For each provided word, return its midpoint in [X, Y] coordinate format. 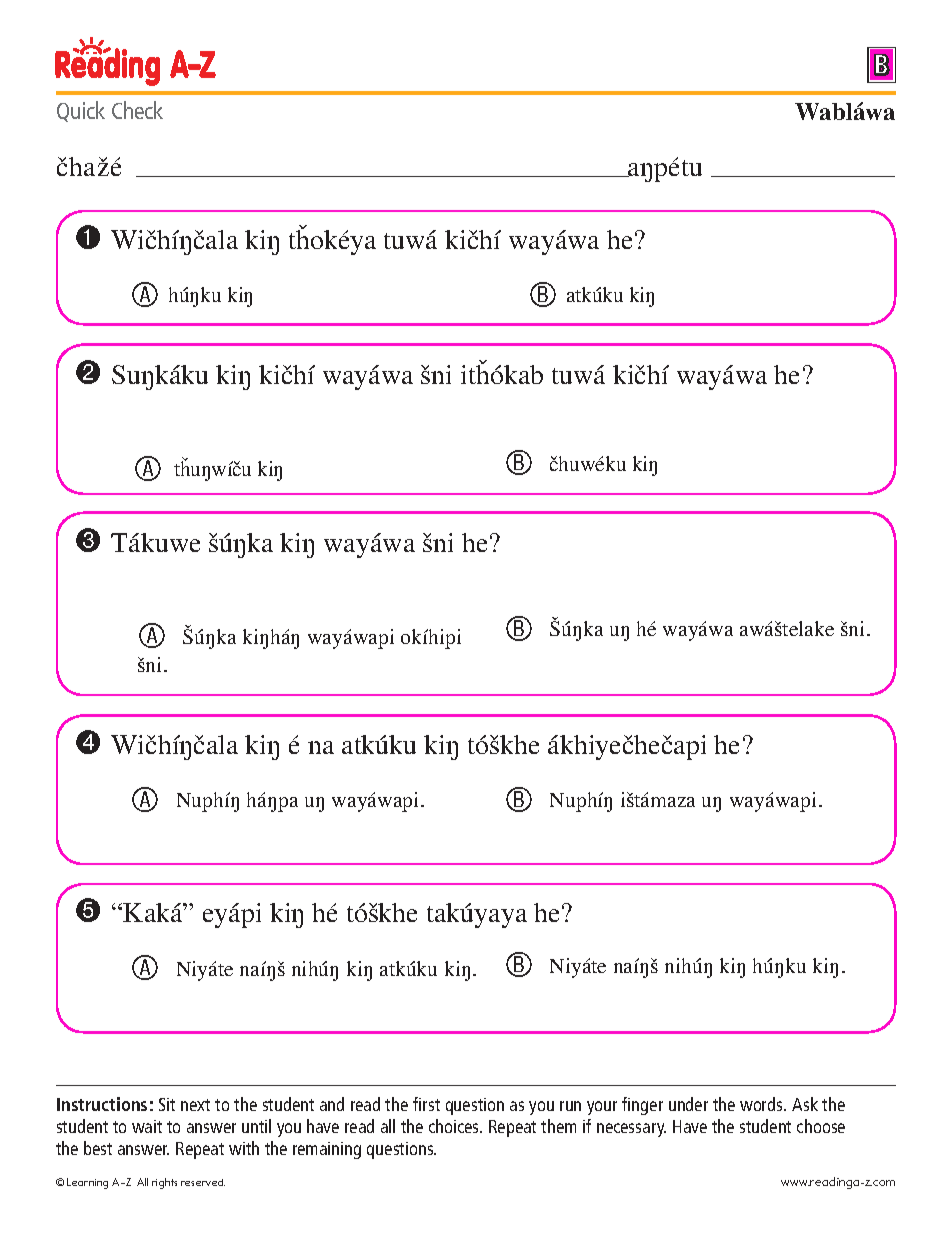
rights [164, 1183]
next [195, 1105]
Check [137, 110]
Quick [81, 111]
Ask [805, 1104]
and [332, 1104]
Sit [167, 1104]
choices [455, 1126]
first [426, 1104]
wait [147, 1126]
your [602, 1108]
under [688, 1104]
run [570, 1106]
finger [642, 1106]
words [762, 1104]
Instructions [102, 1104]
